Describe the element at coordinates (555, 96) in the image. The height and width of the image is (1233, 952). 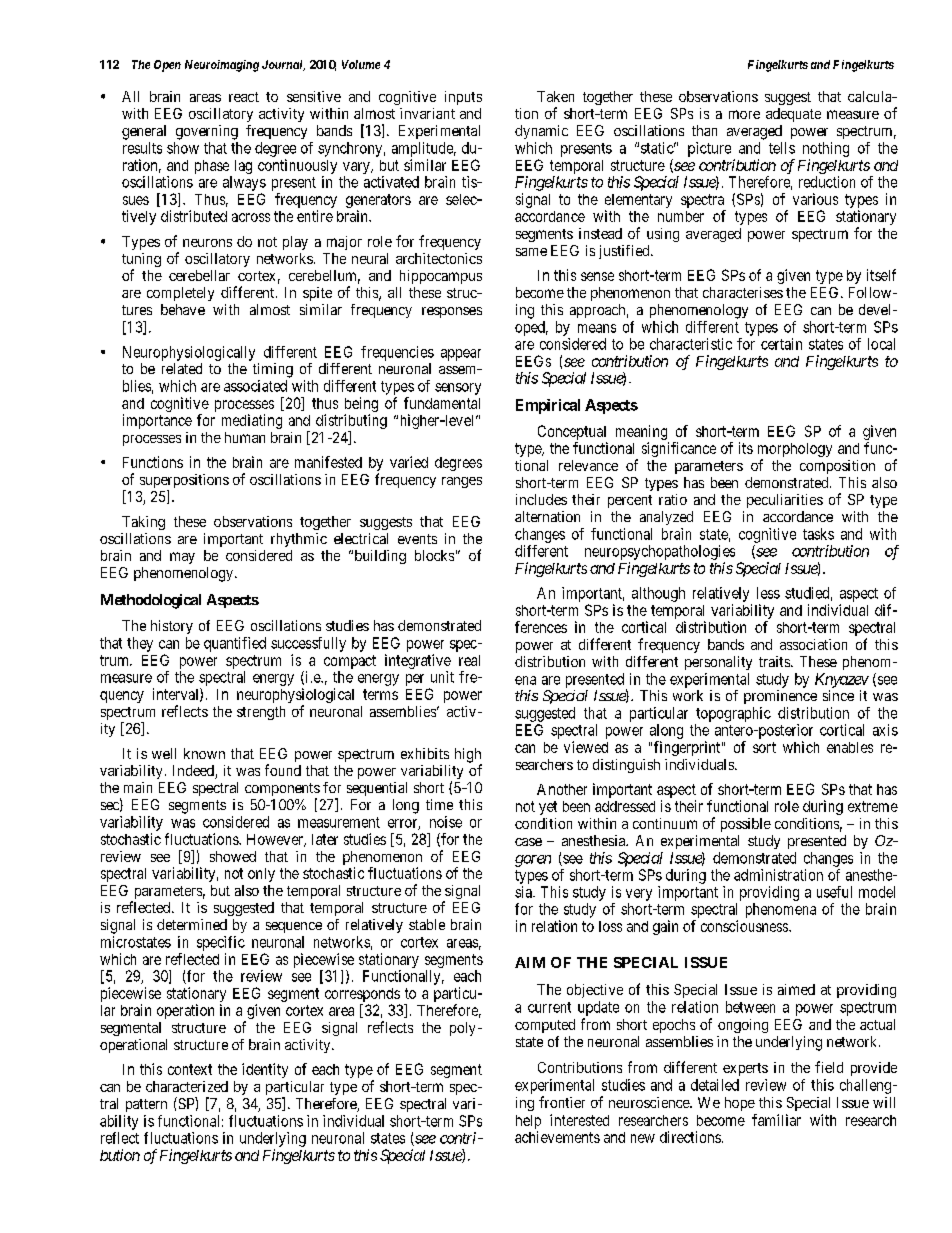
I see `Taken` at that location.
